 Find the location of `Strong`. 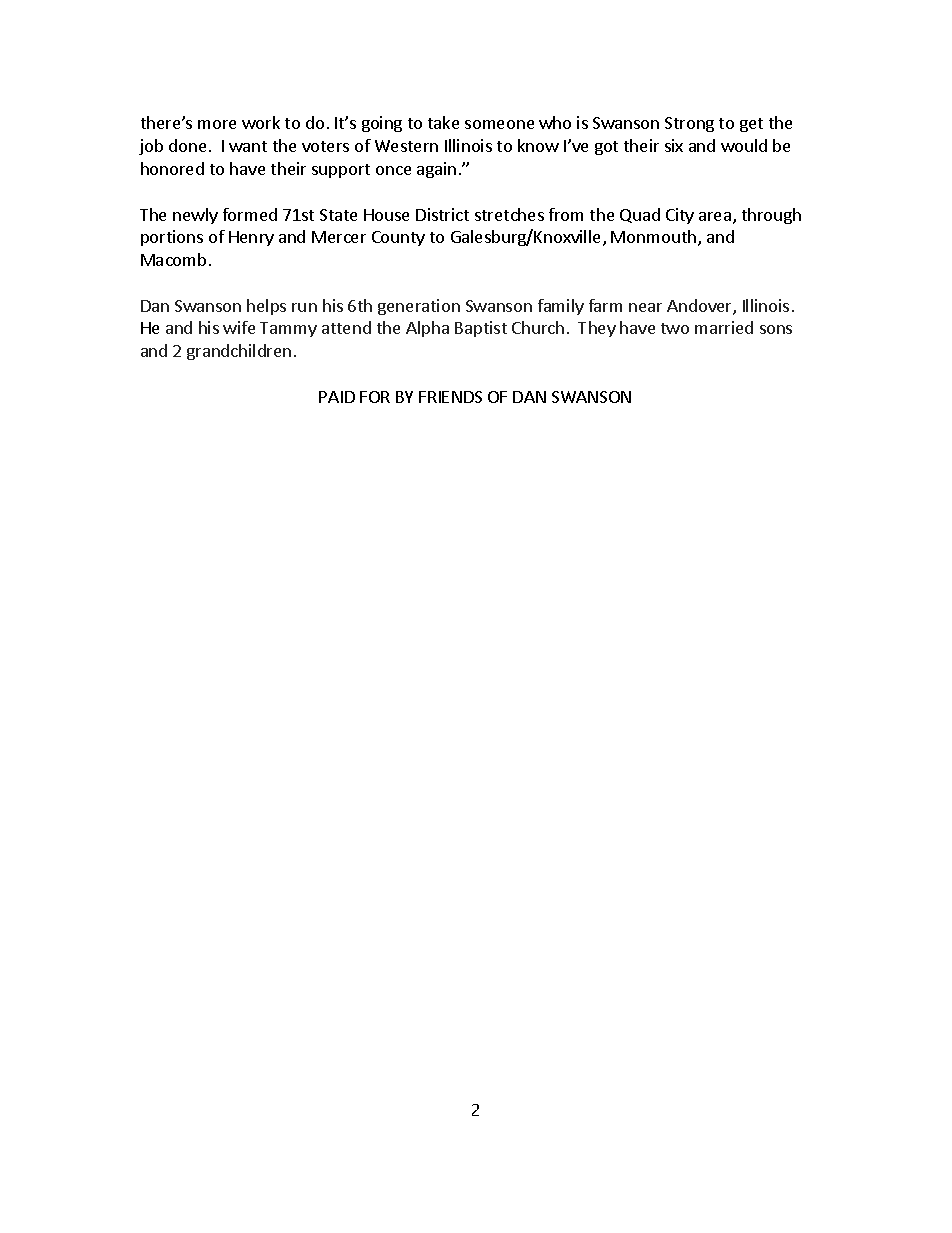

Strong is located at coordinates (689, 124).
